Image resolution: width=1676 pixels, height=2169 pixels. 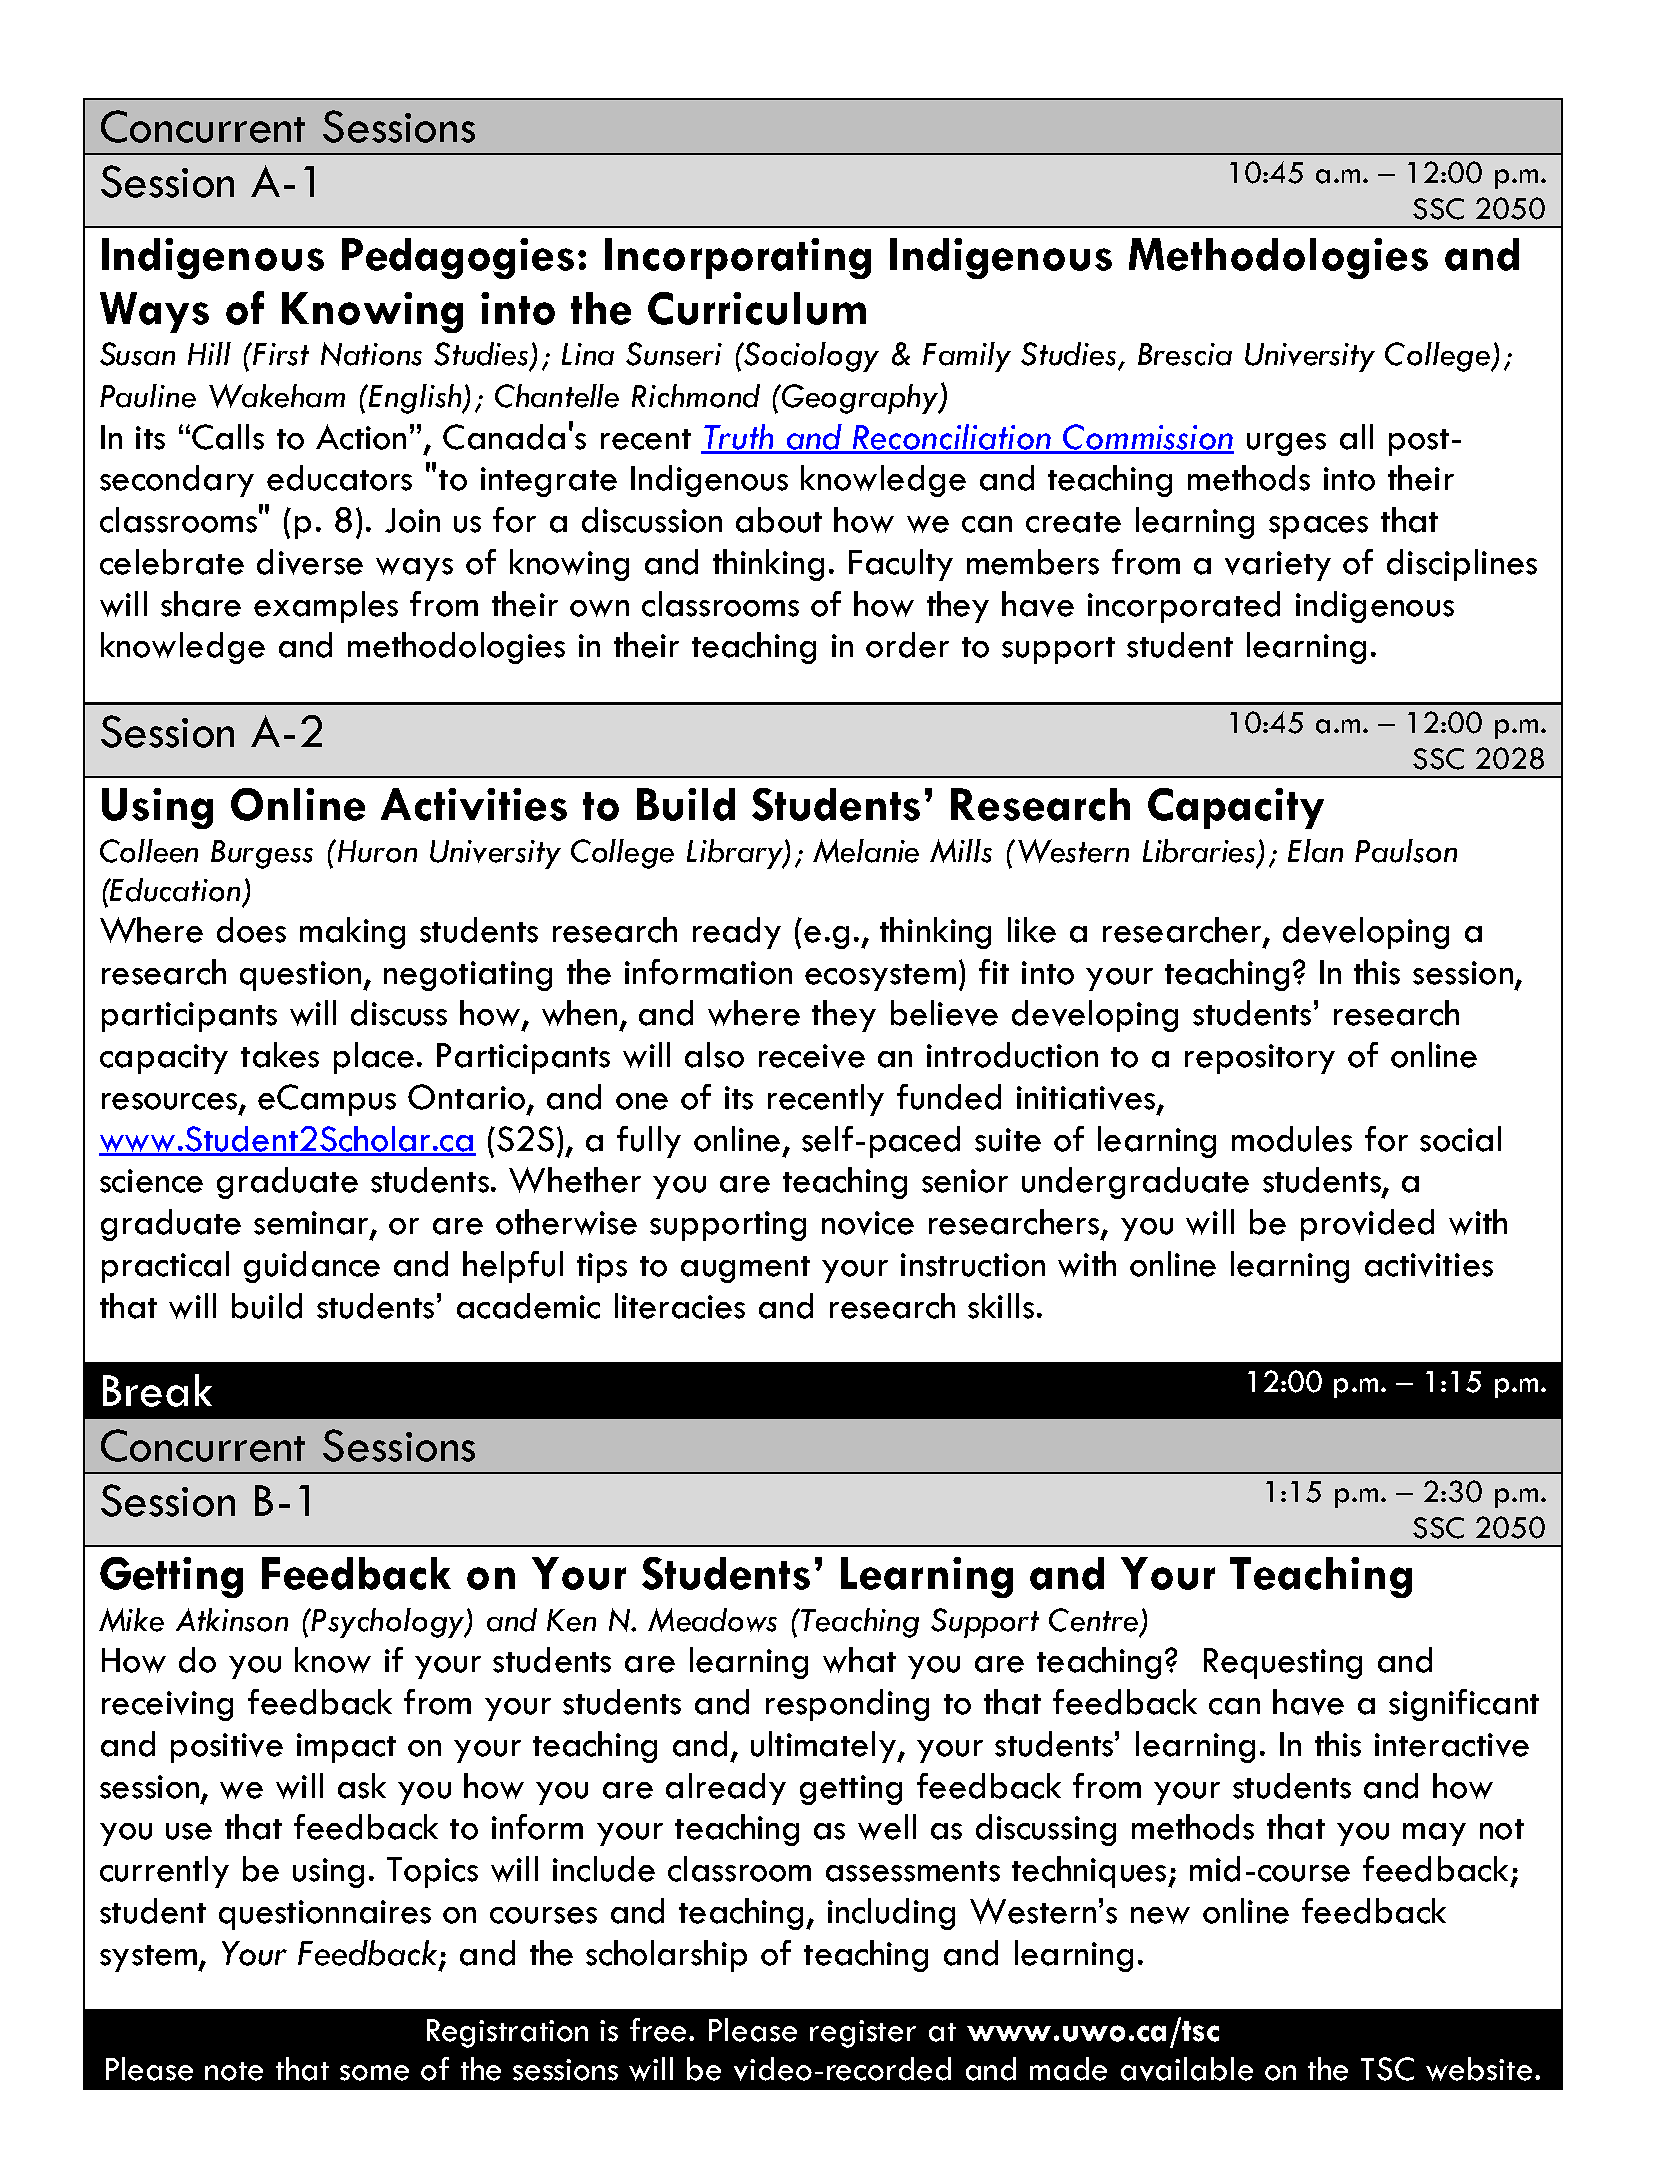 What do you see at coordinates (312, 1224) in the document?
I see `seminar` at bounding box center [312, 1224].
